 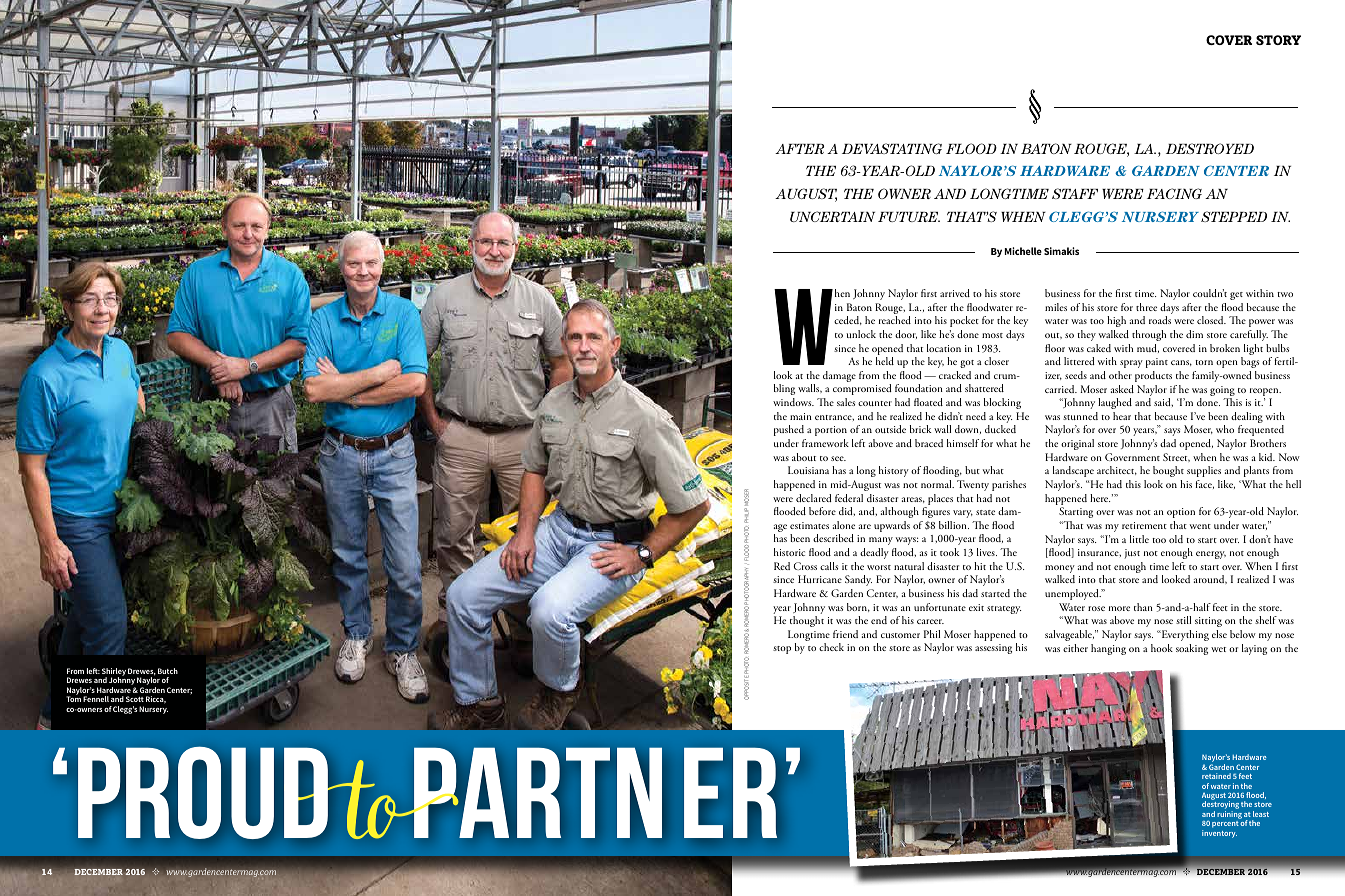 What do you see at coordinates (1220, 806) in the screenshot?
I see `destroying` at bounding box center [1220, 806].
